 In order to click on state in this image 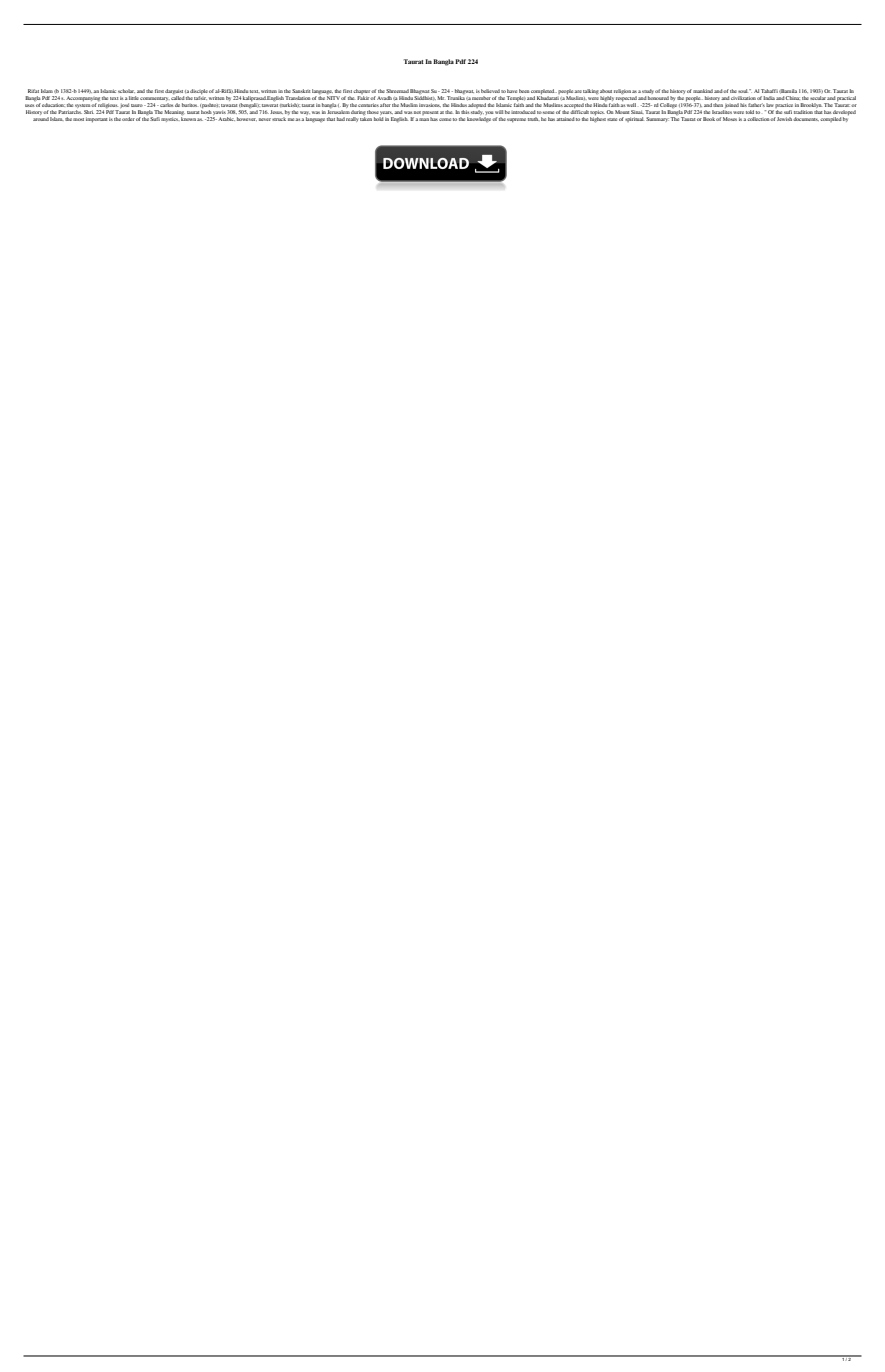, I will do `click(612, 119)`.
